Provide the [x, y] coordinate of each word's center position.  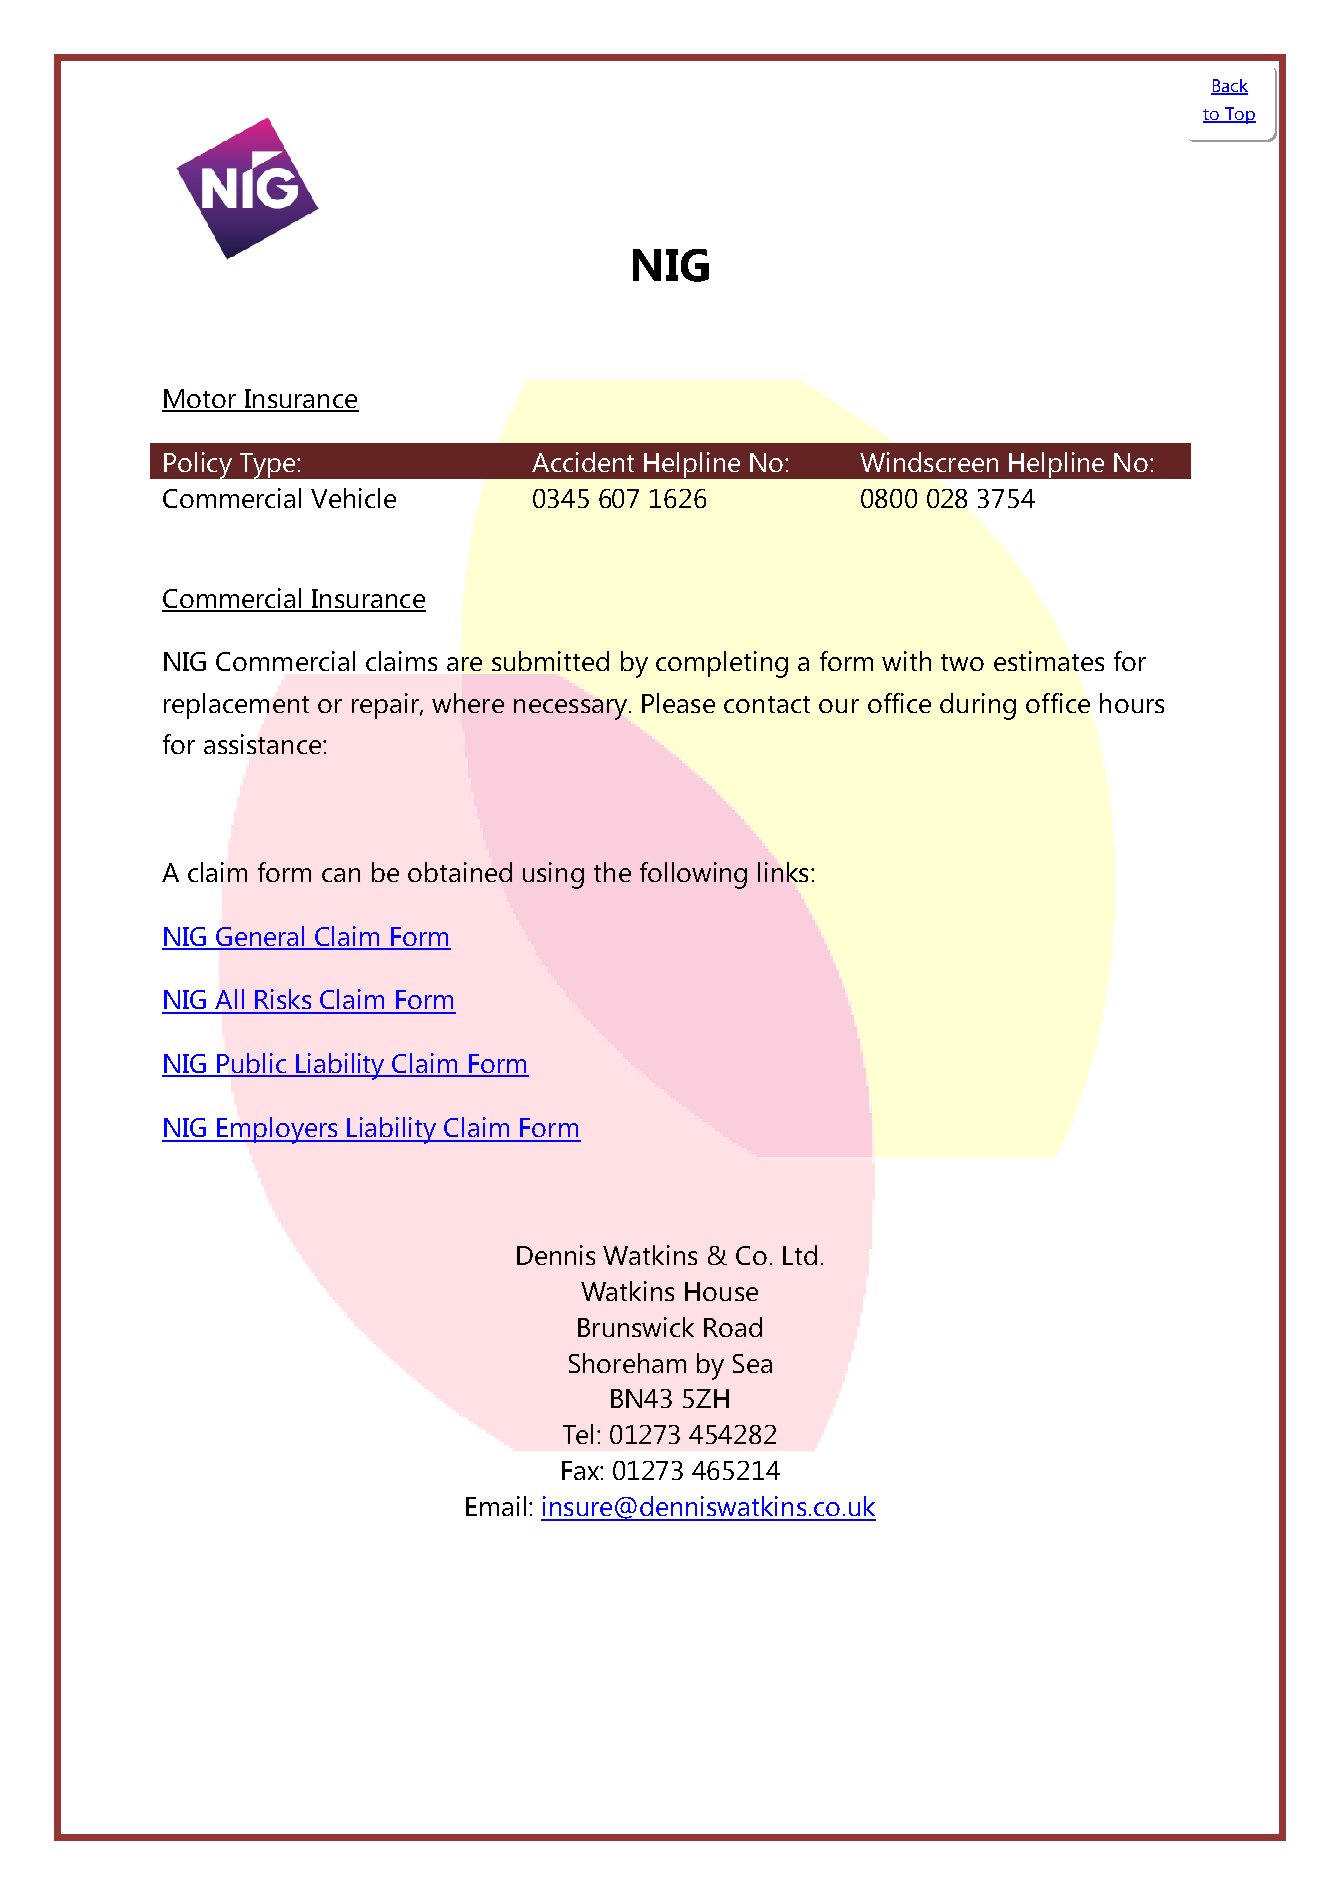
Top [1239, 115]
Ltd [800, 1255]
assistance [264, 744]
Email [496, 1506]
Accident [583, 462]
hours [1132, 703]
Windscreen [929, 462]
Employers [278, 1130]
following [693, 875]
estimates [1049, 661]
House [721, 1291]
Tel [578, 1434]
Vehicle [353, 498]
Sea [752, 1363]
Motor [200, 400]
